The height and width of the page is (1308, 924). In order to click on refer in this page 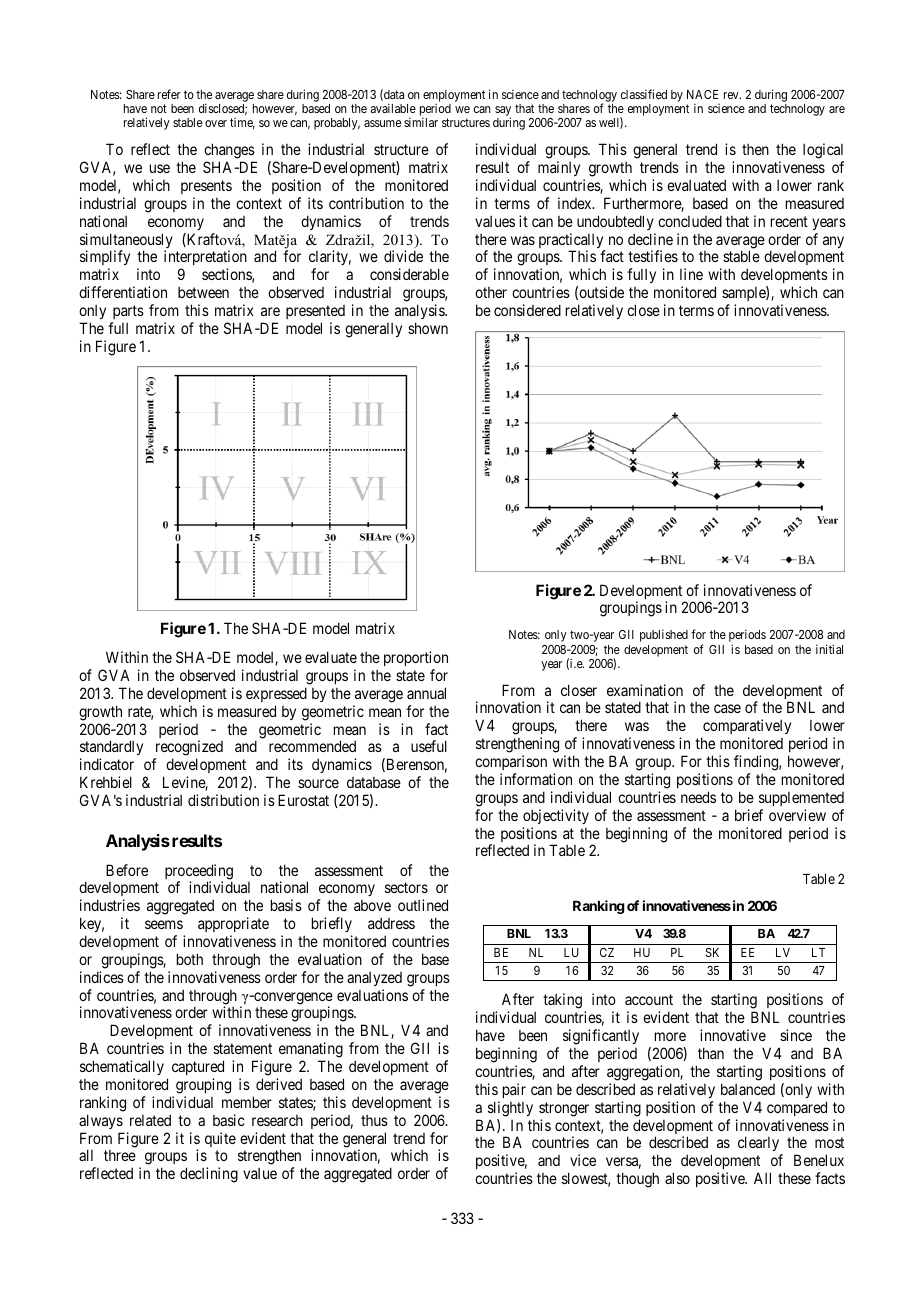, I will do `click(169, 94)`.
